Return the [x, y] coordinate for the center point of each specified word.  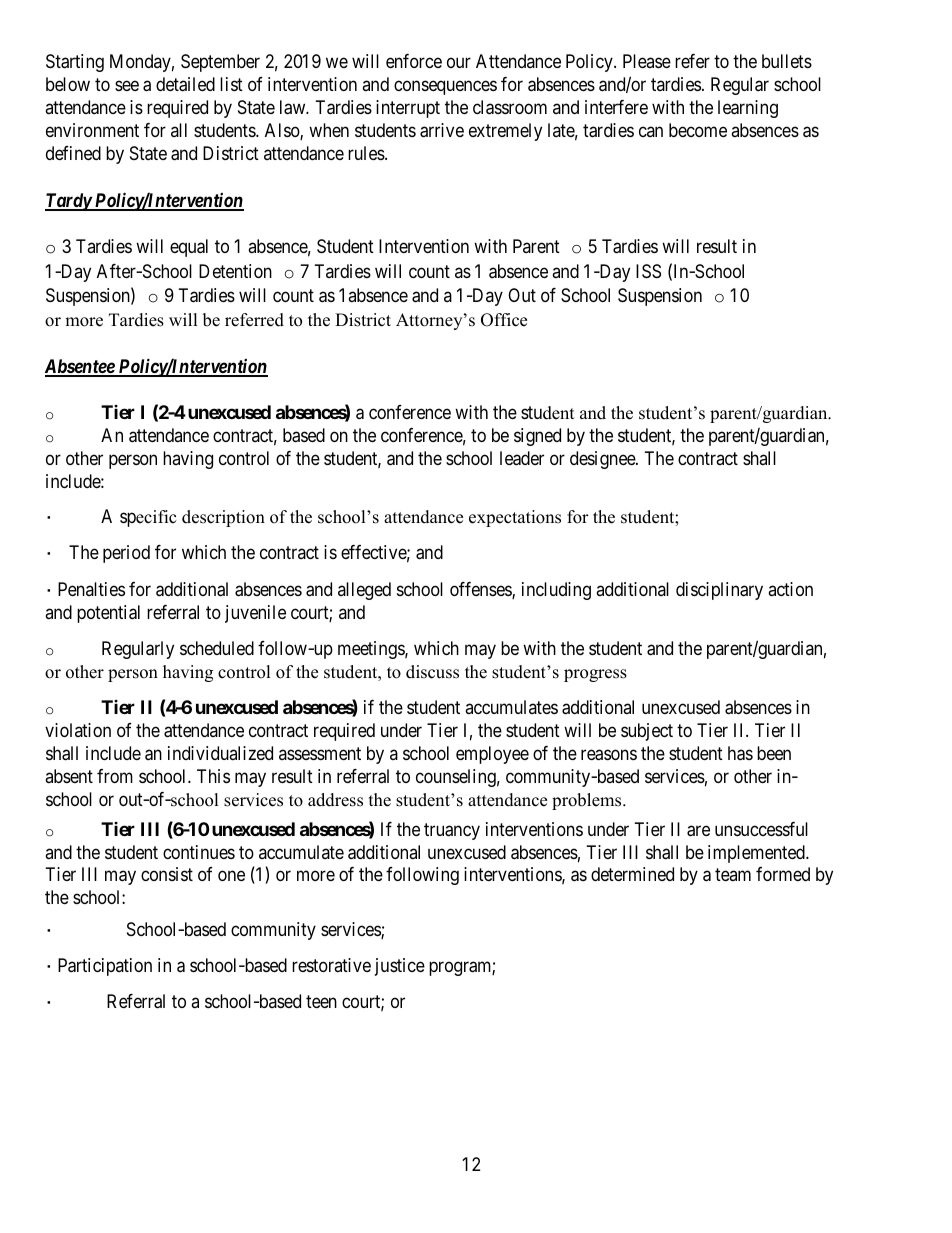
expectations [515, 518]
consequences [445, 88]
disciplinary [719, 591]
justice [400, 967]
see [127, 86]
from [115, 776]
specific [148, 518]
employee [492, 755]
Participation [105, 967]
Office [504, 320]
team [733, 875]
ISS [648, 271]
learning [748, 109]
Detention [235, 271]
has [740, 753]
